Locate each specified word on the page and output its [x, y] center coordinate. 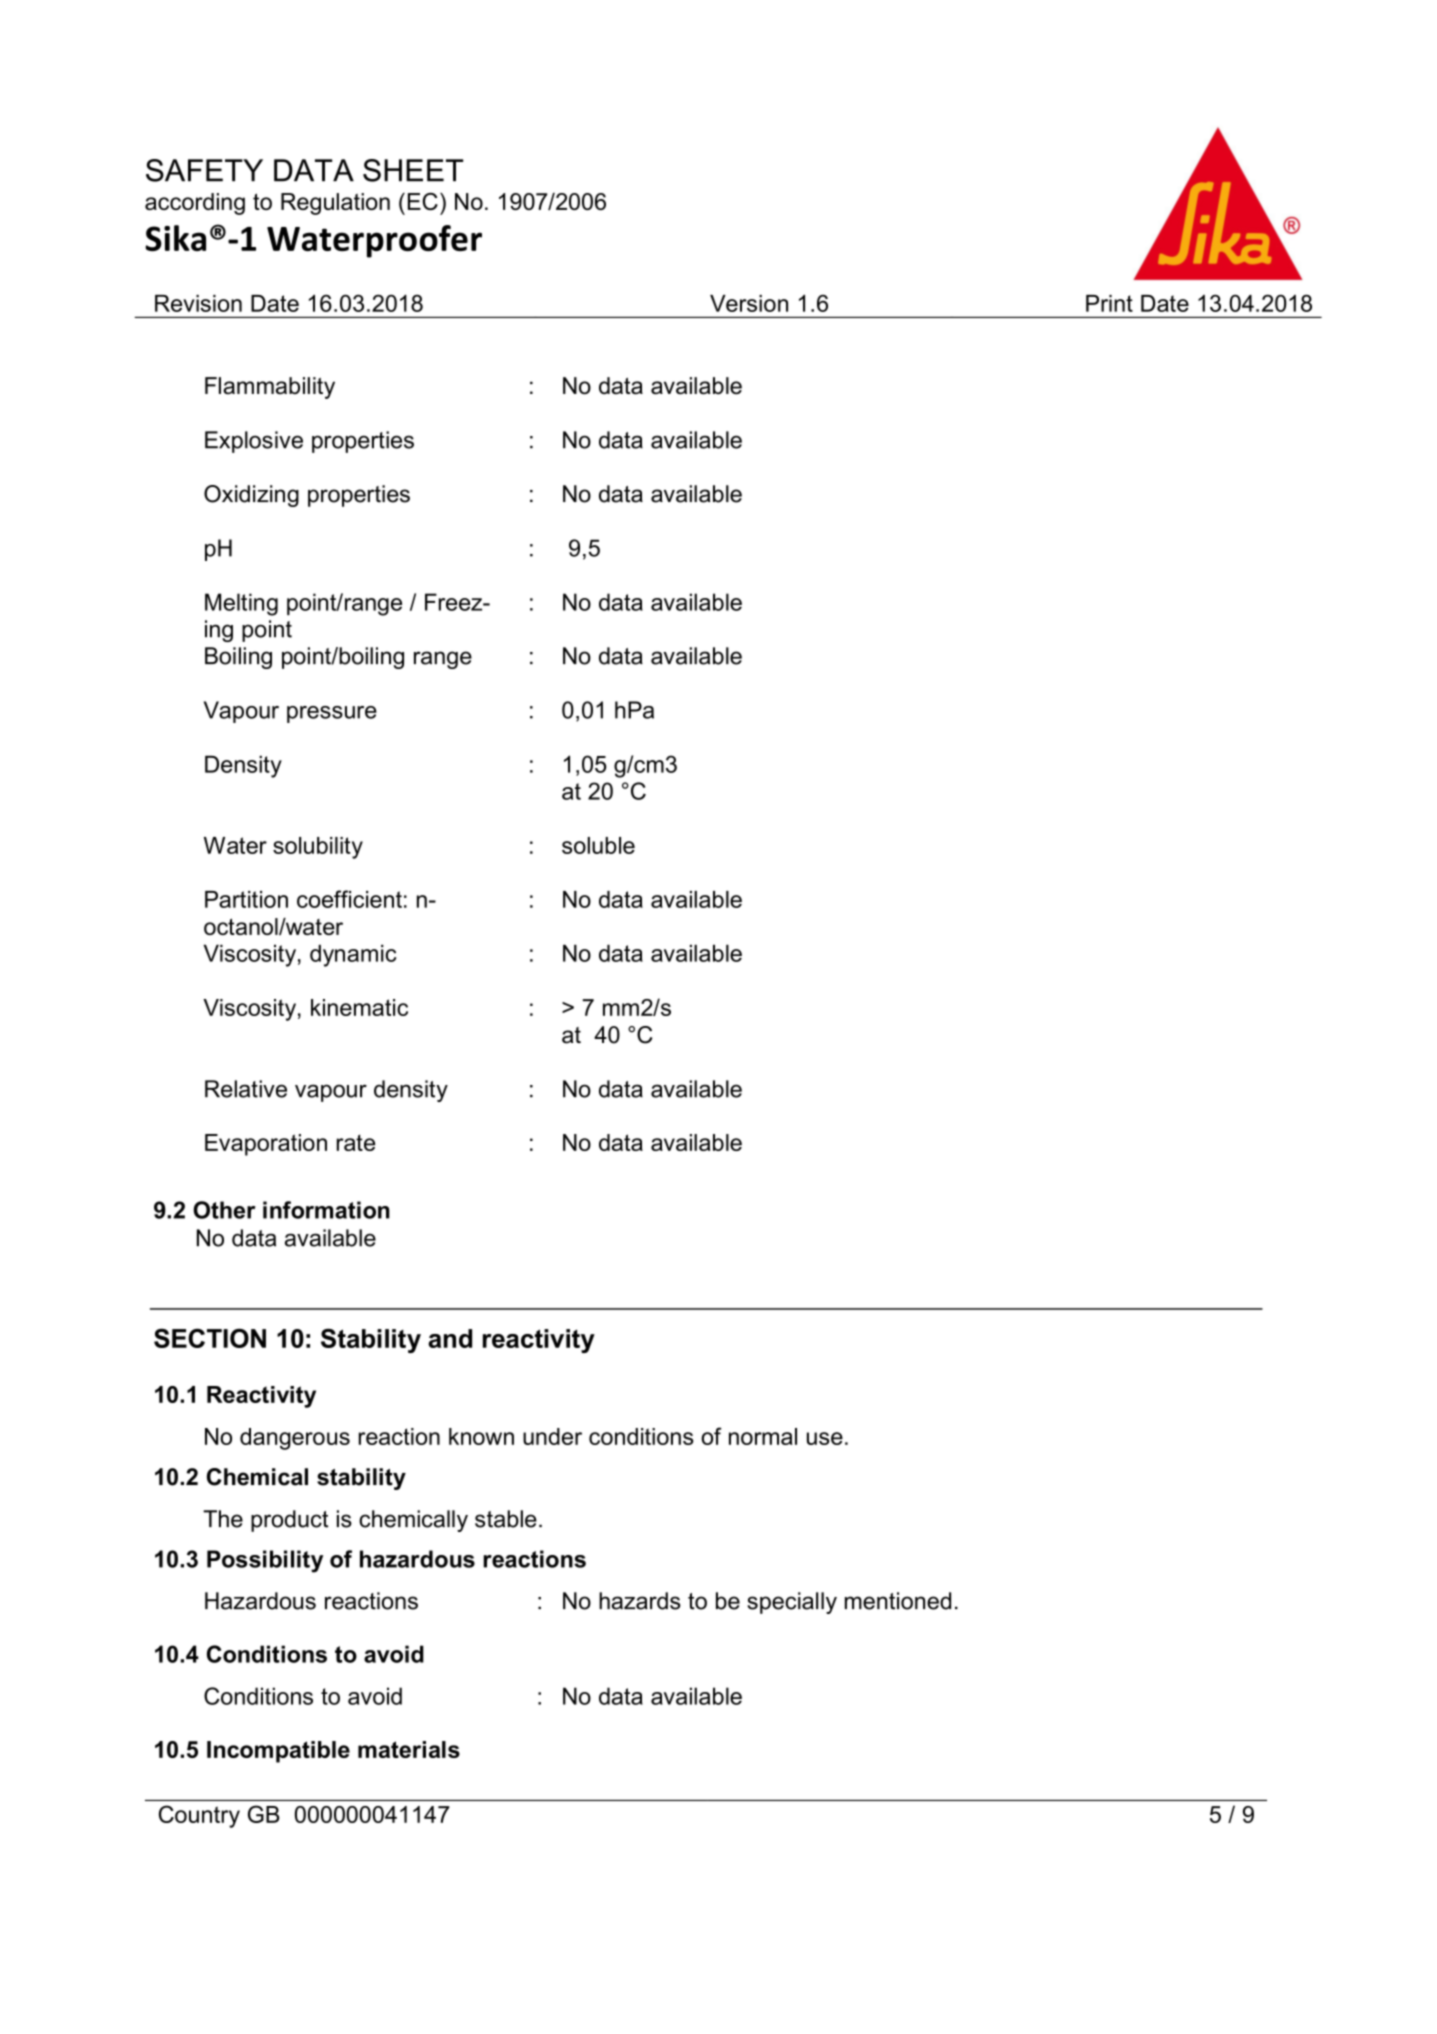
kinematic [359, 1007]
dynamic [353, 955]
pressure [332, 714]
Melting [241, 604]
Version [749, 303]
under [552, 1436]
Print [1109, 303]
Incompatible [278, 1752]
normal [763, 1436]
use [825, 1438]
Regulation [335, 204]
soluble [598, 845]
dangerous [295, 1439]
